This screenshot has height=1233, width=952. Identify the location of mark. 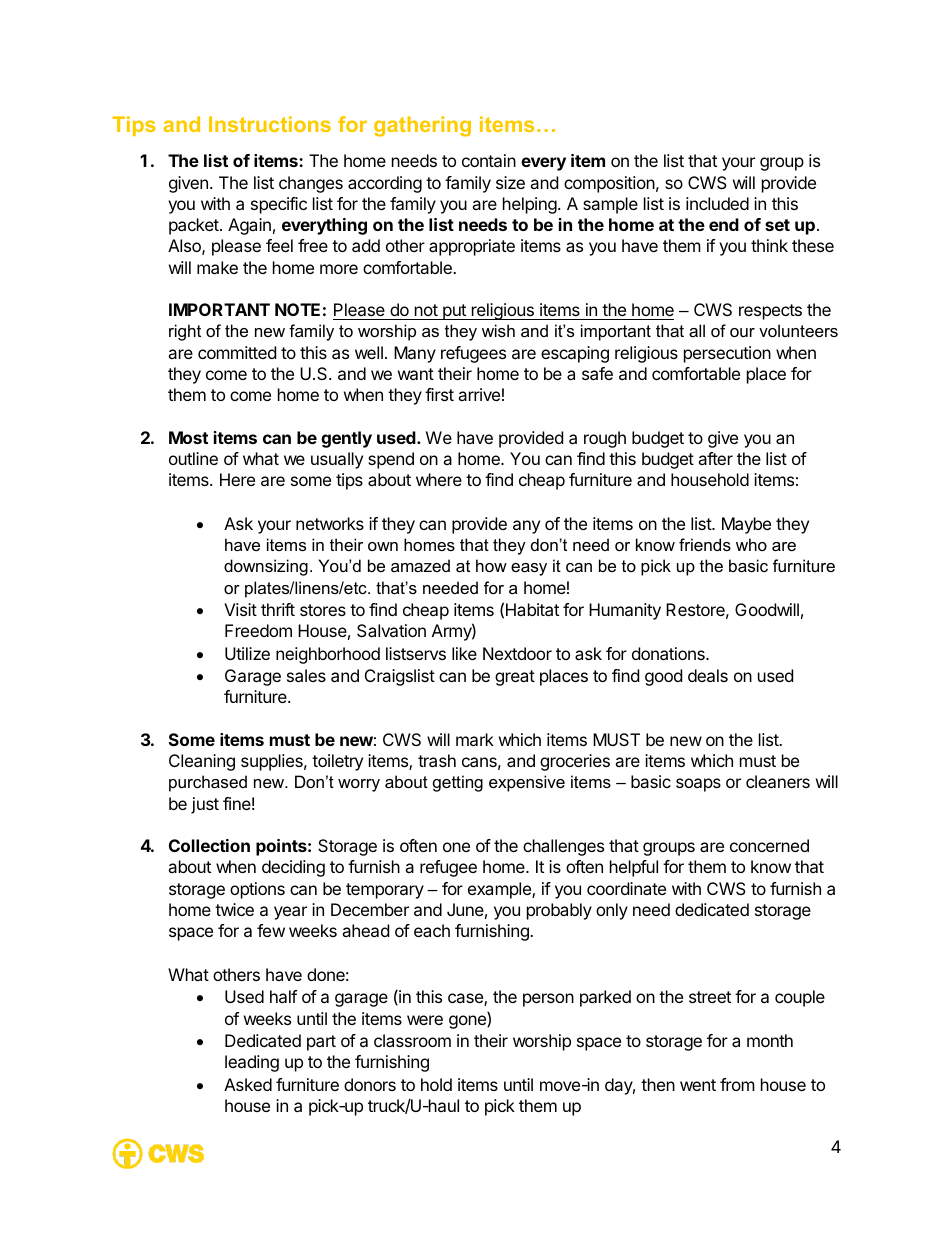
(475, 739).
